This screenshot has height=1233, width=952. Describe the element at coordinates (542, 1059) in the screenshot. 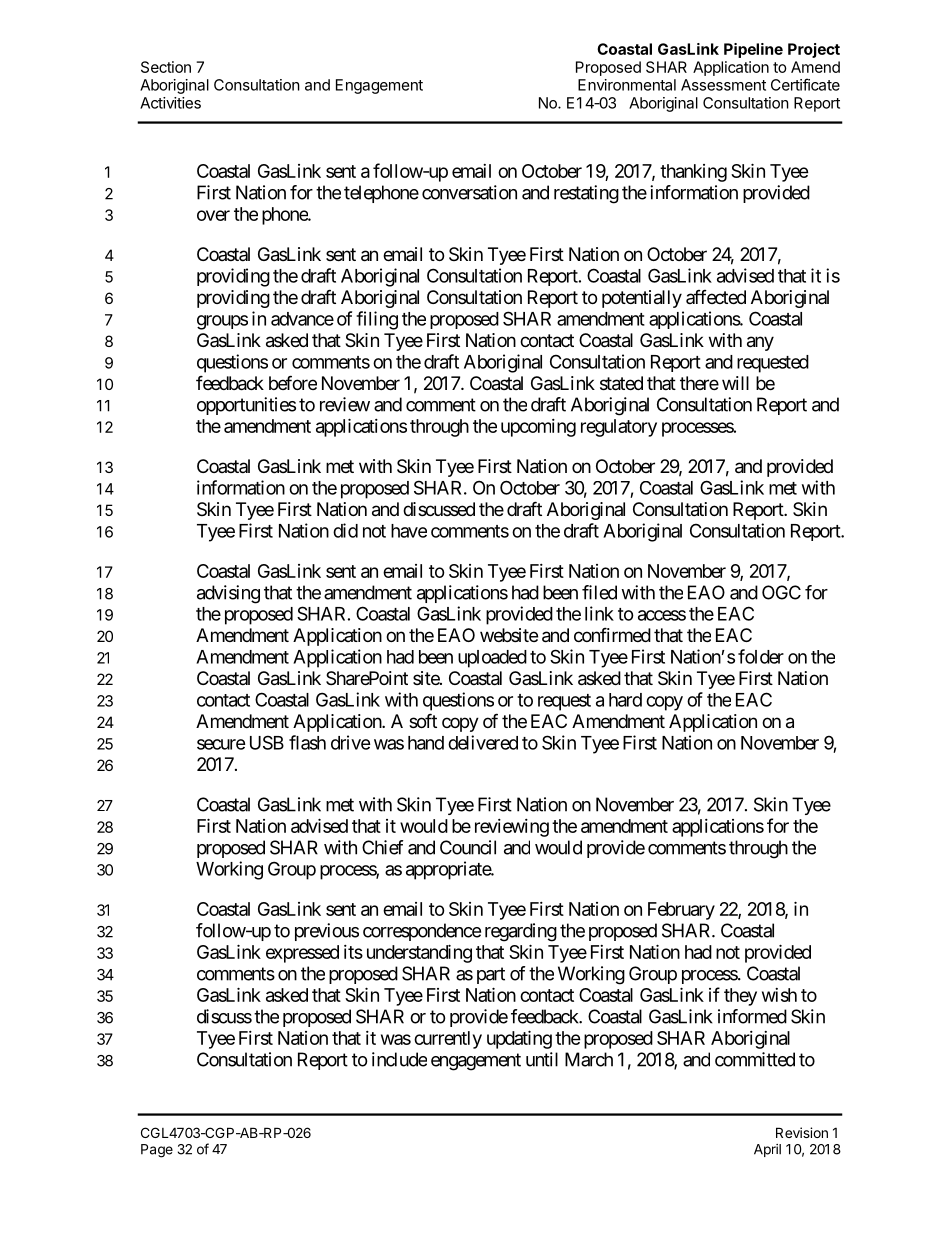

I see `until` at that location.
